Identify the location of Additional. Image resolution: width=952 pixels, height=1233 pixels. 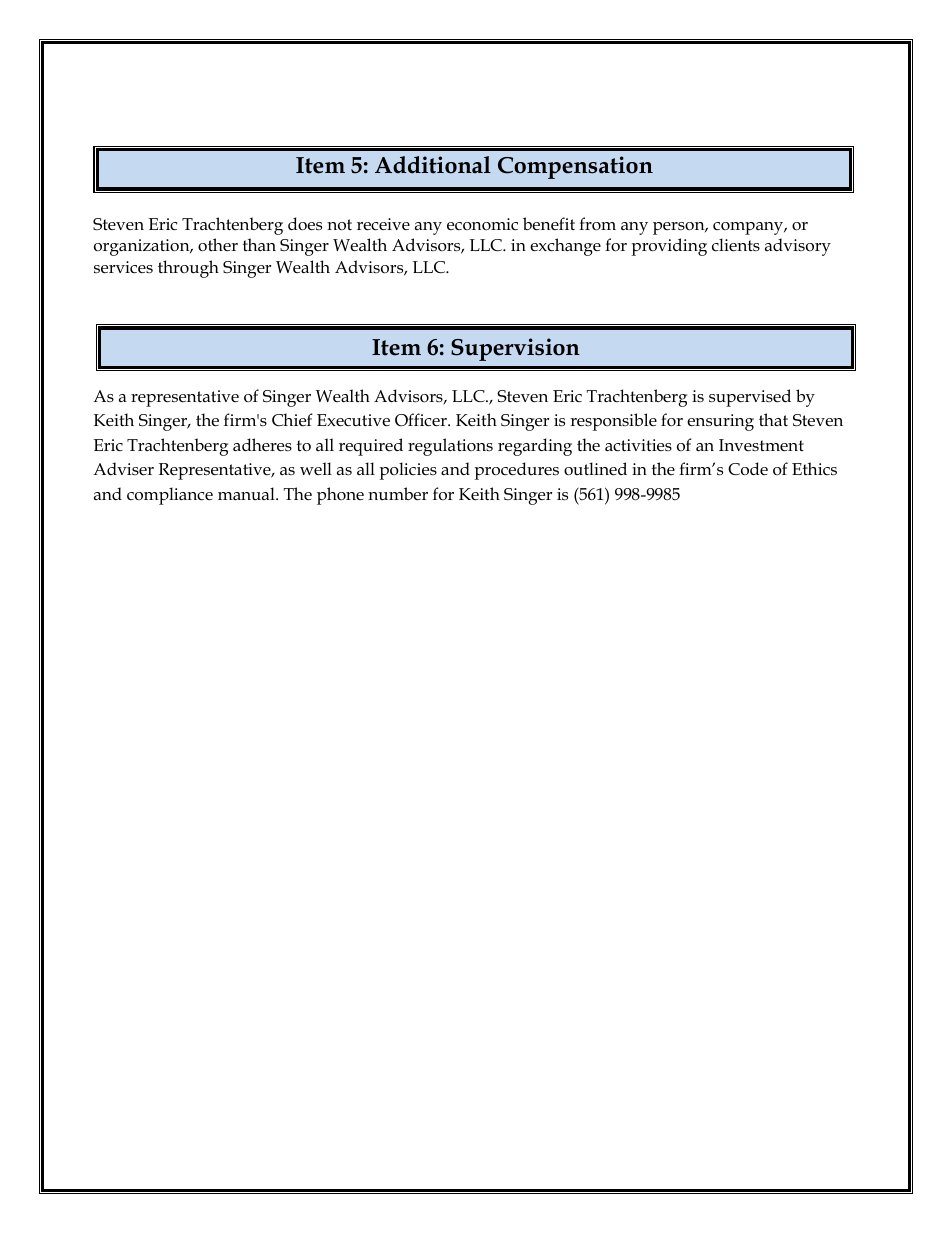
(433, 165).
